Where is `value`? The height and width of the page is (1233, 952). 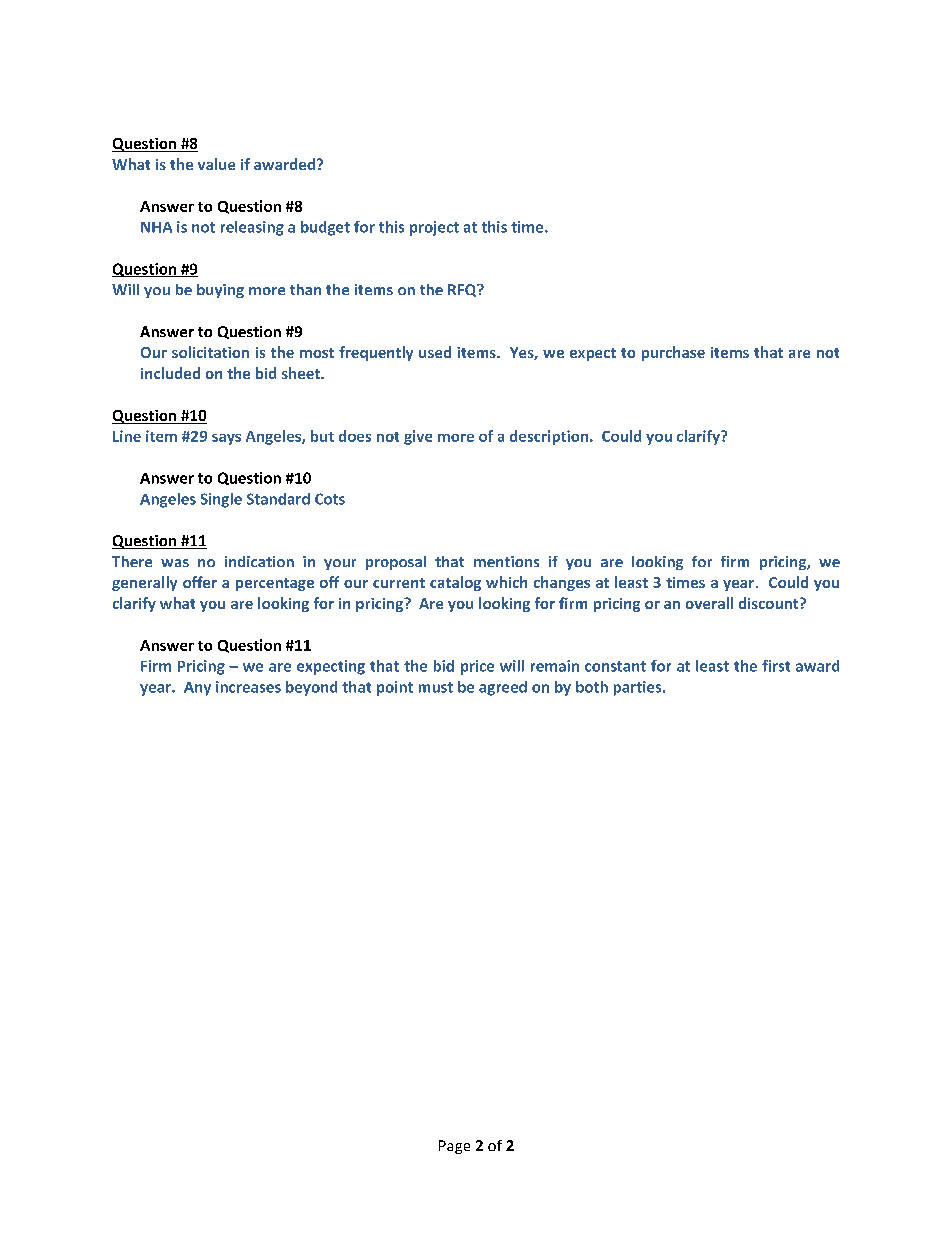
value is located at coordinates (216, 164).
